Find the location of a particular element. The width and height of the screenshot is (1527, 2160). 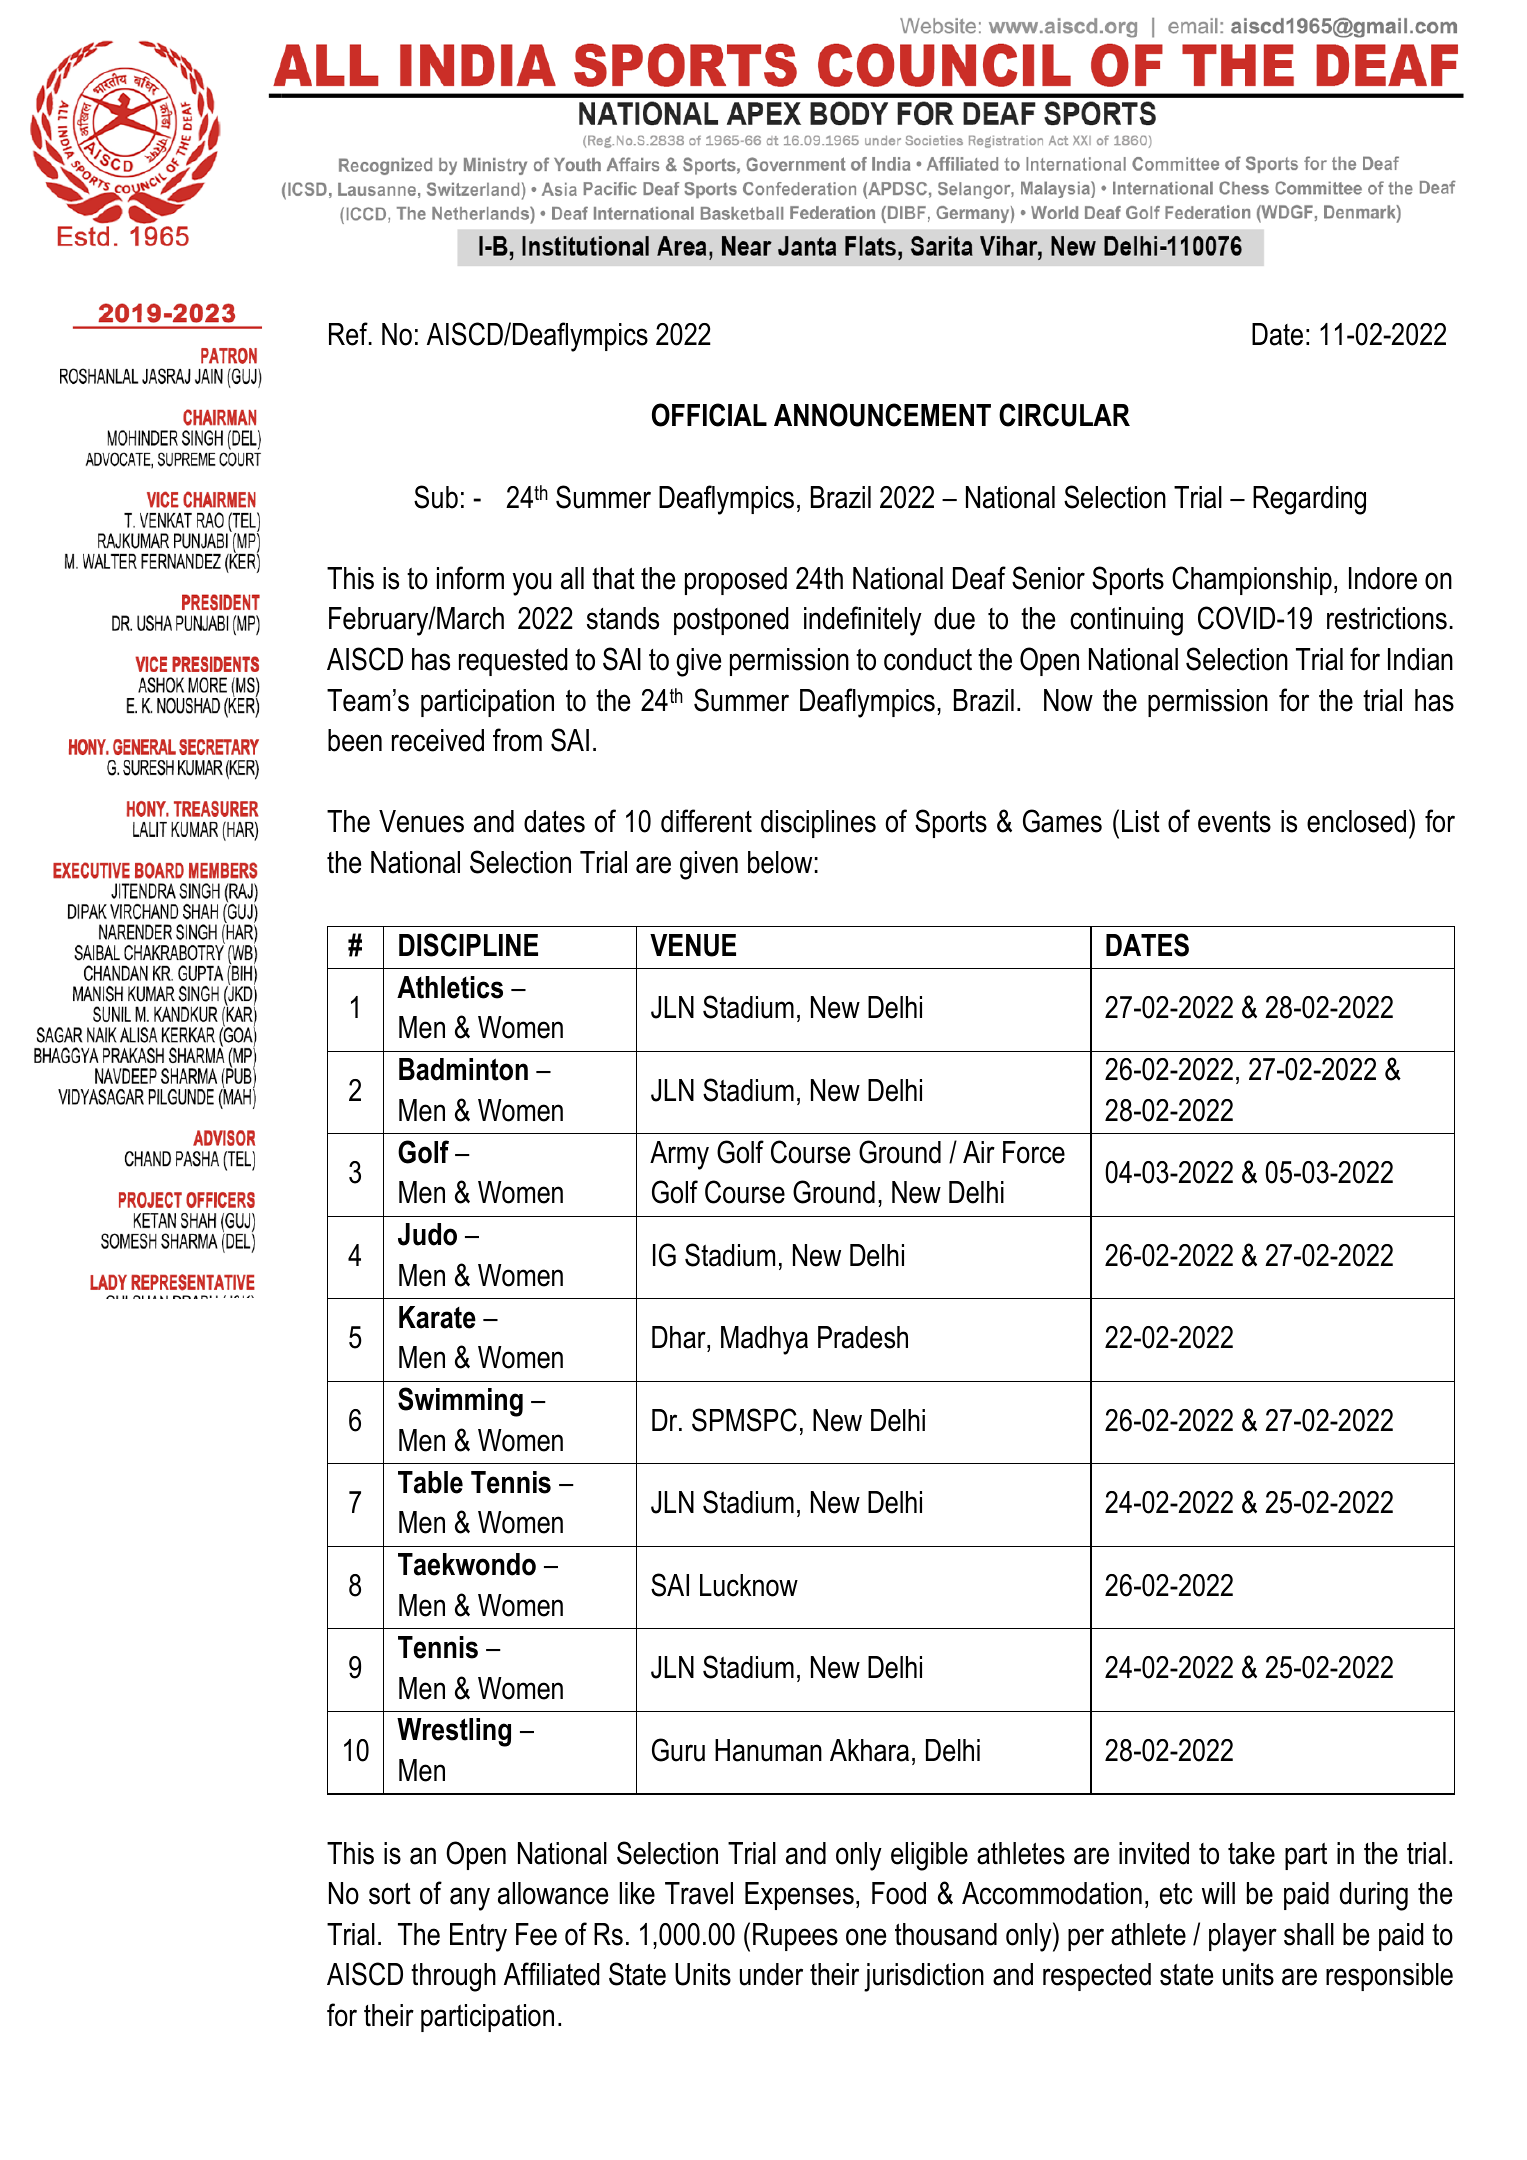

take is located at coordinates (1251, 1853).
